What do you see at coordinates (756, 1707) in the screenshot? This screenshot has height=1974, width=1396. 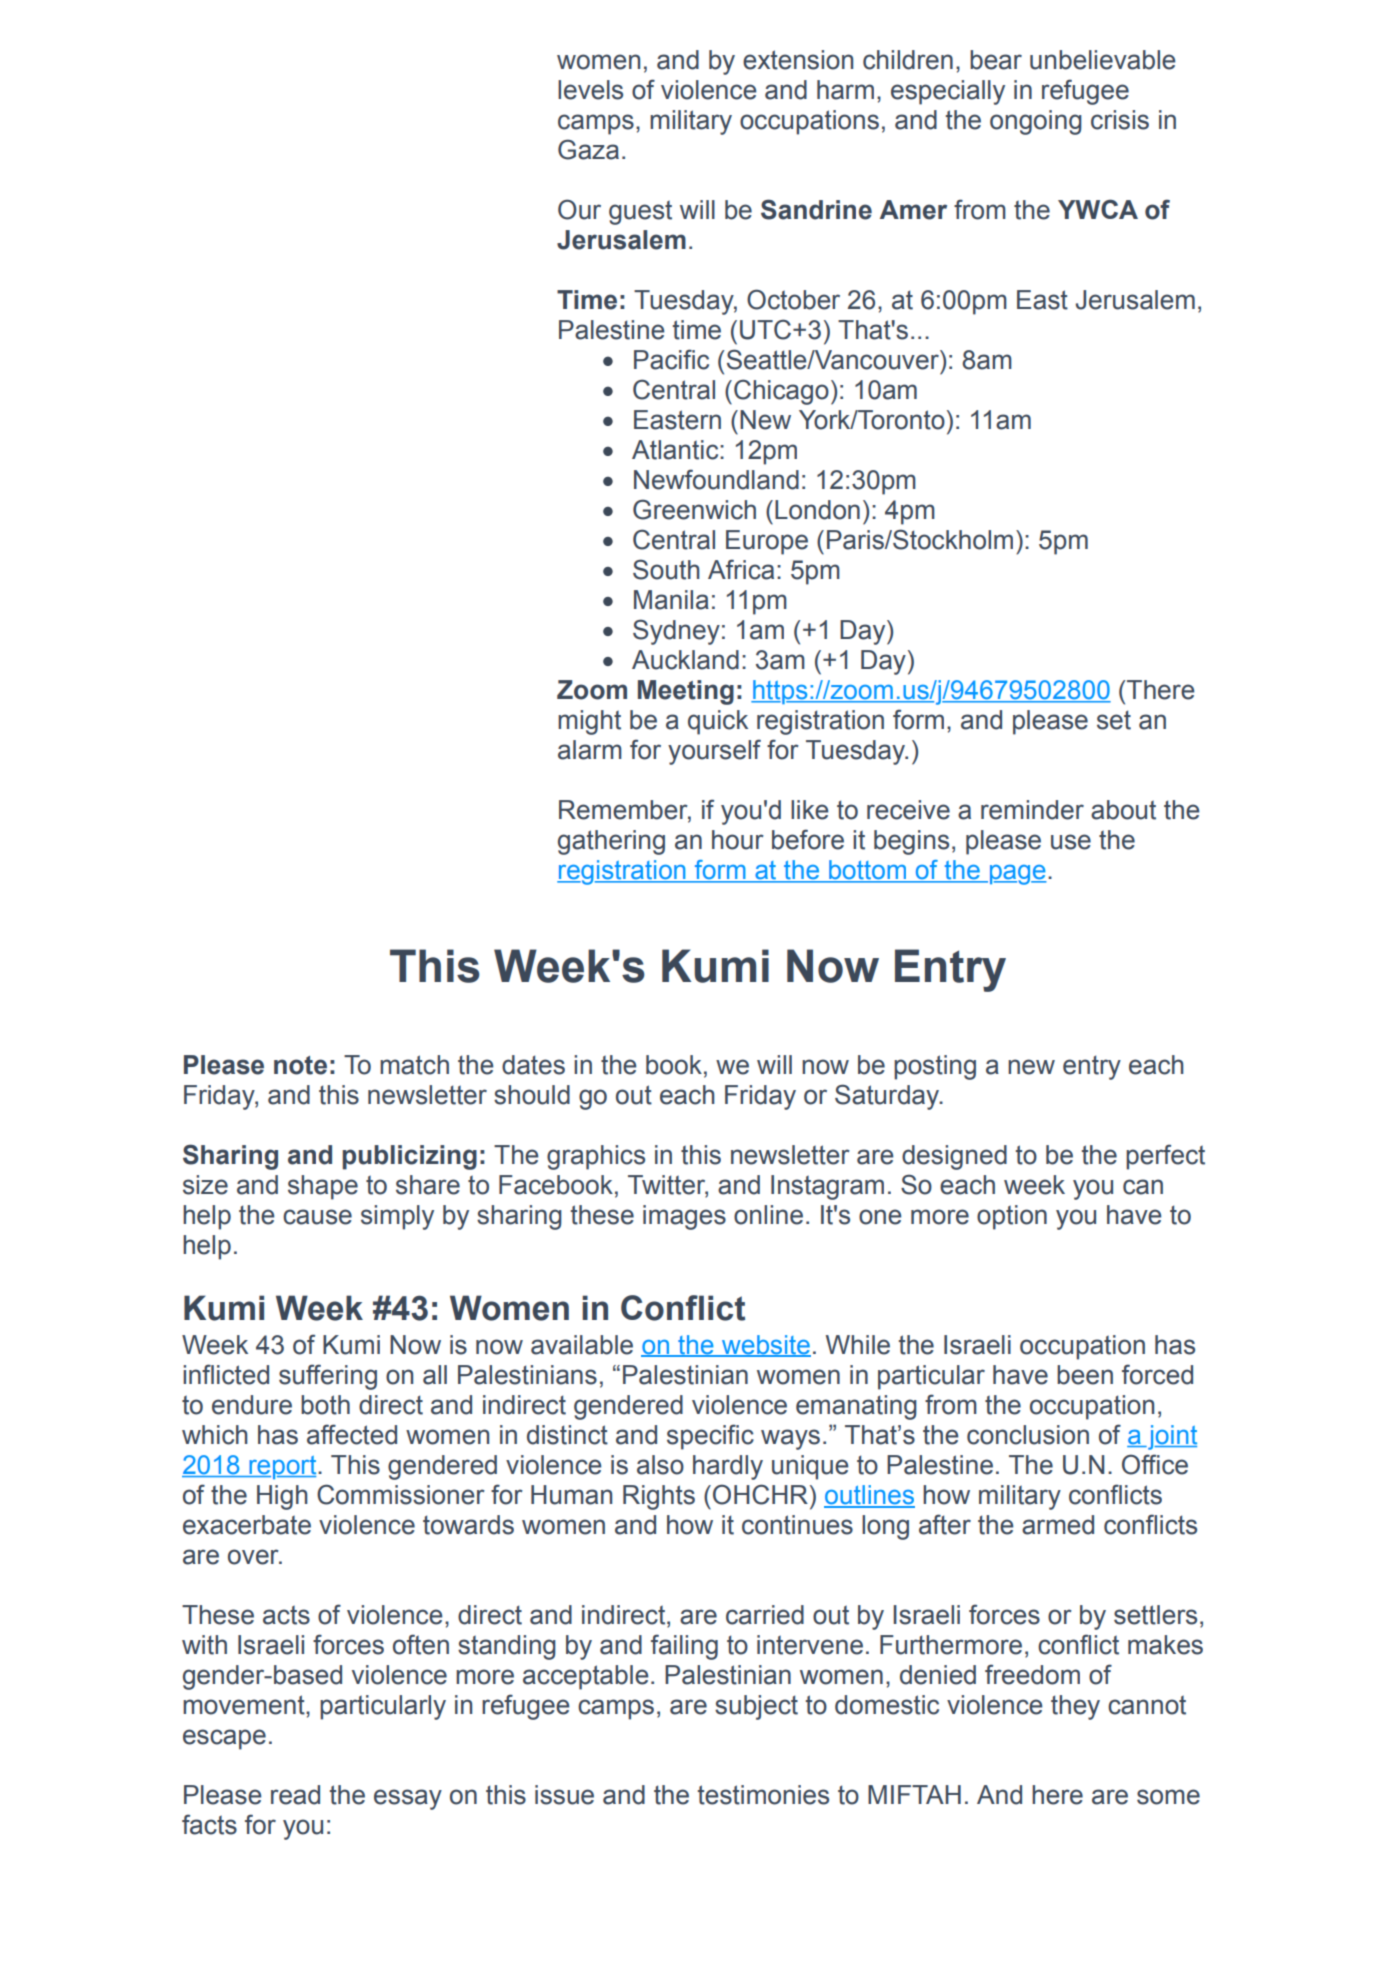 I see `subject` at bounding box center [756, 1707].
